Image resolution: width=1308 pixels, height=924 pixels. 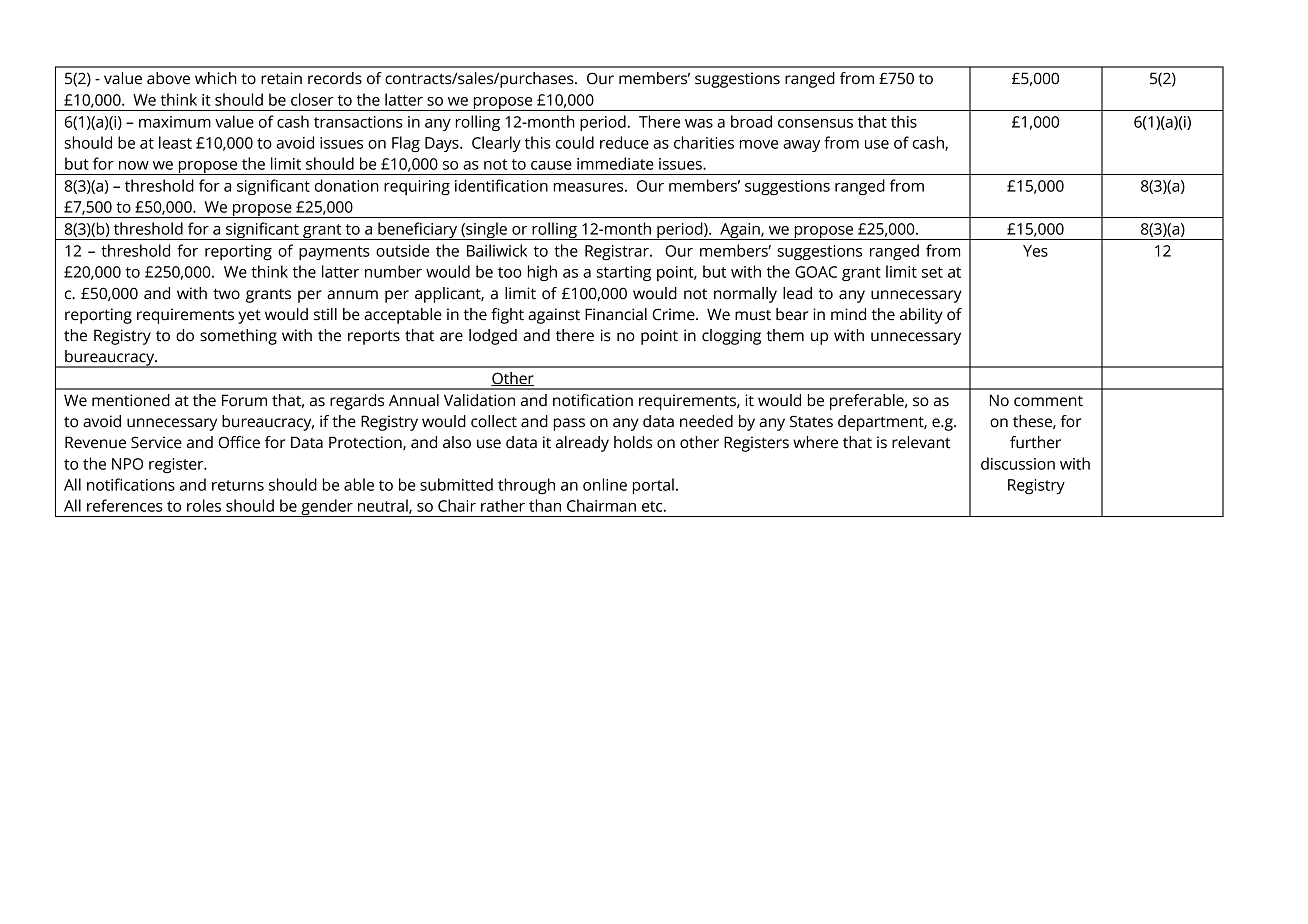 I want to click on consensus, so click(x=815, y=123).
